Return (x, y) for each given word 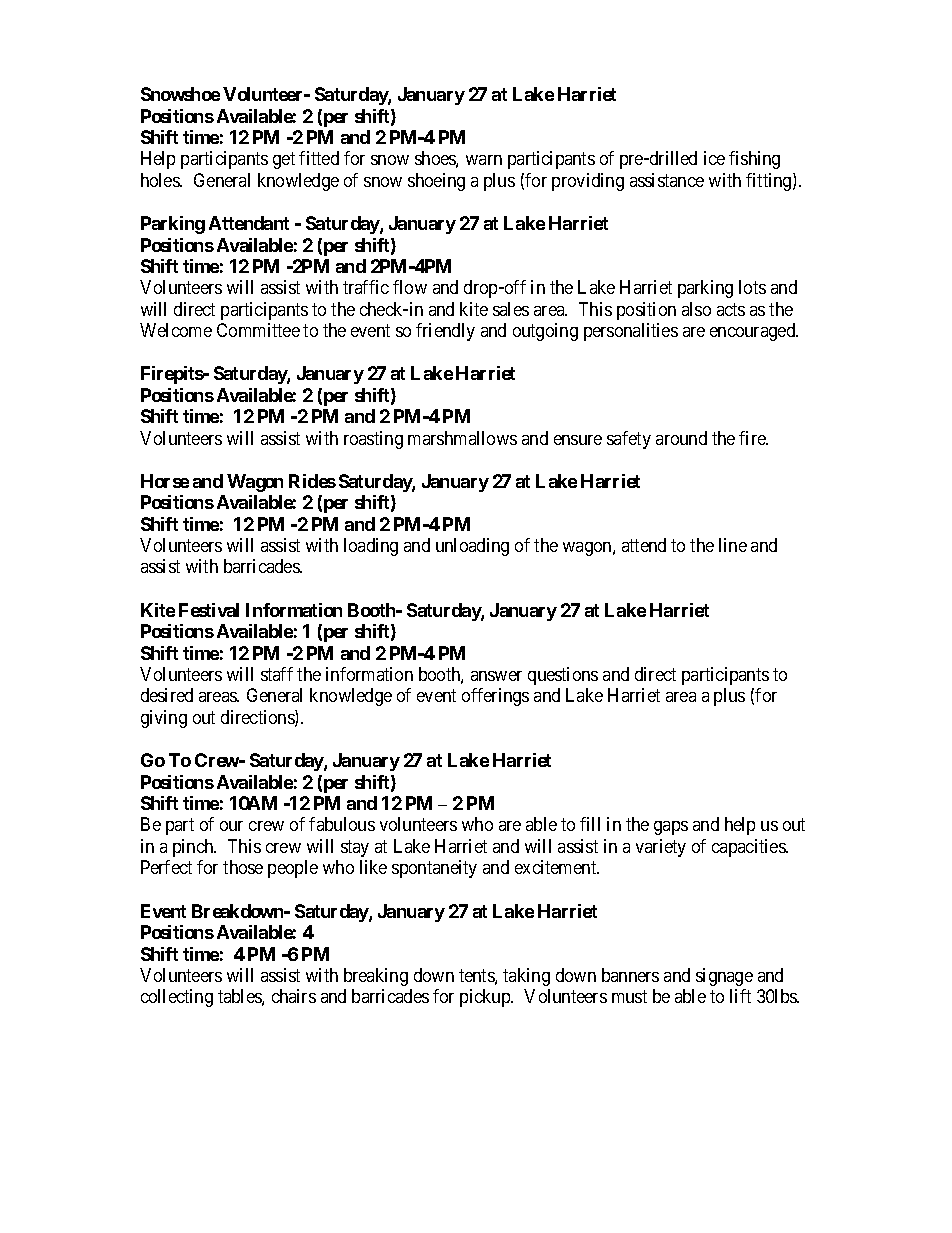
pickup (486, 998)
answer (496, 676)
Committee (258, 330)
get (284, 160)
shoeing (436, 182)
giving (164, 719)
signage (724, 977)
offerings (495, 697)
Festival (209, 610)
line (733, 545)
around (681, 438)
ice (714, 158)
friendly (445, 332)
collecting (177, 998)
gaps (671, 828)
